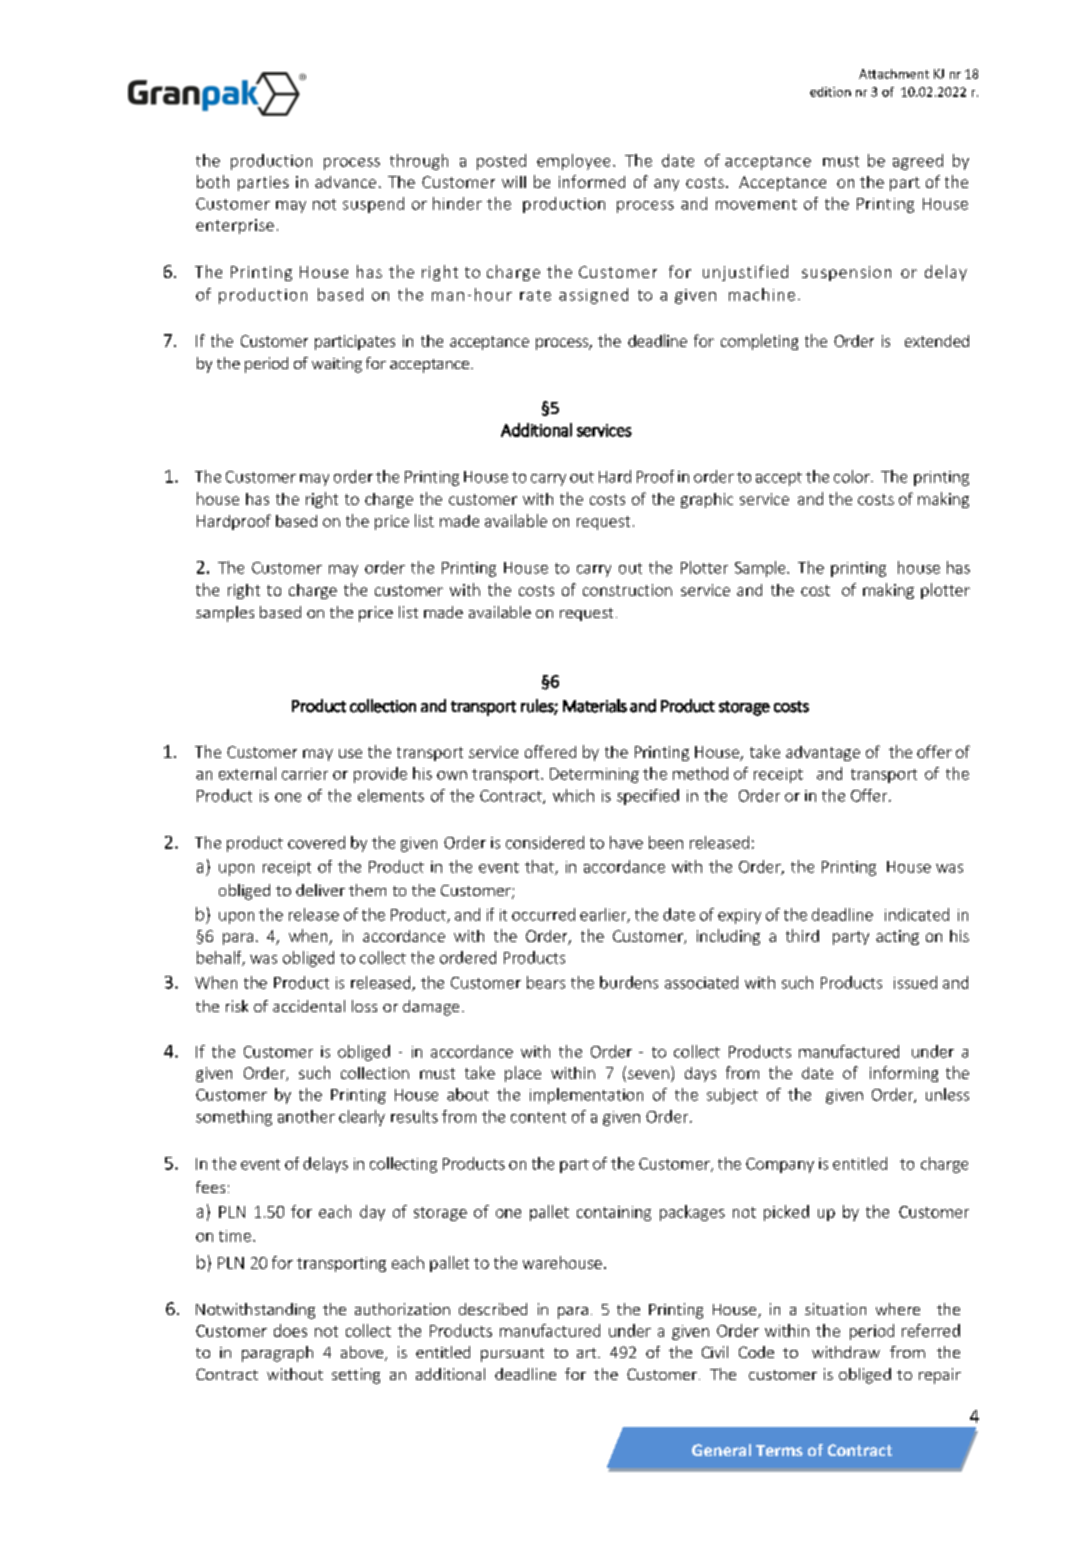 The height and width of the document is (1541, 1089). Describe the element at coordinates (337, 365) in the document. I see `waiting` at that location.
